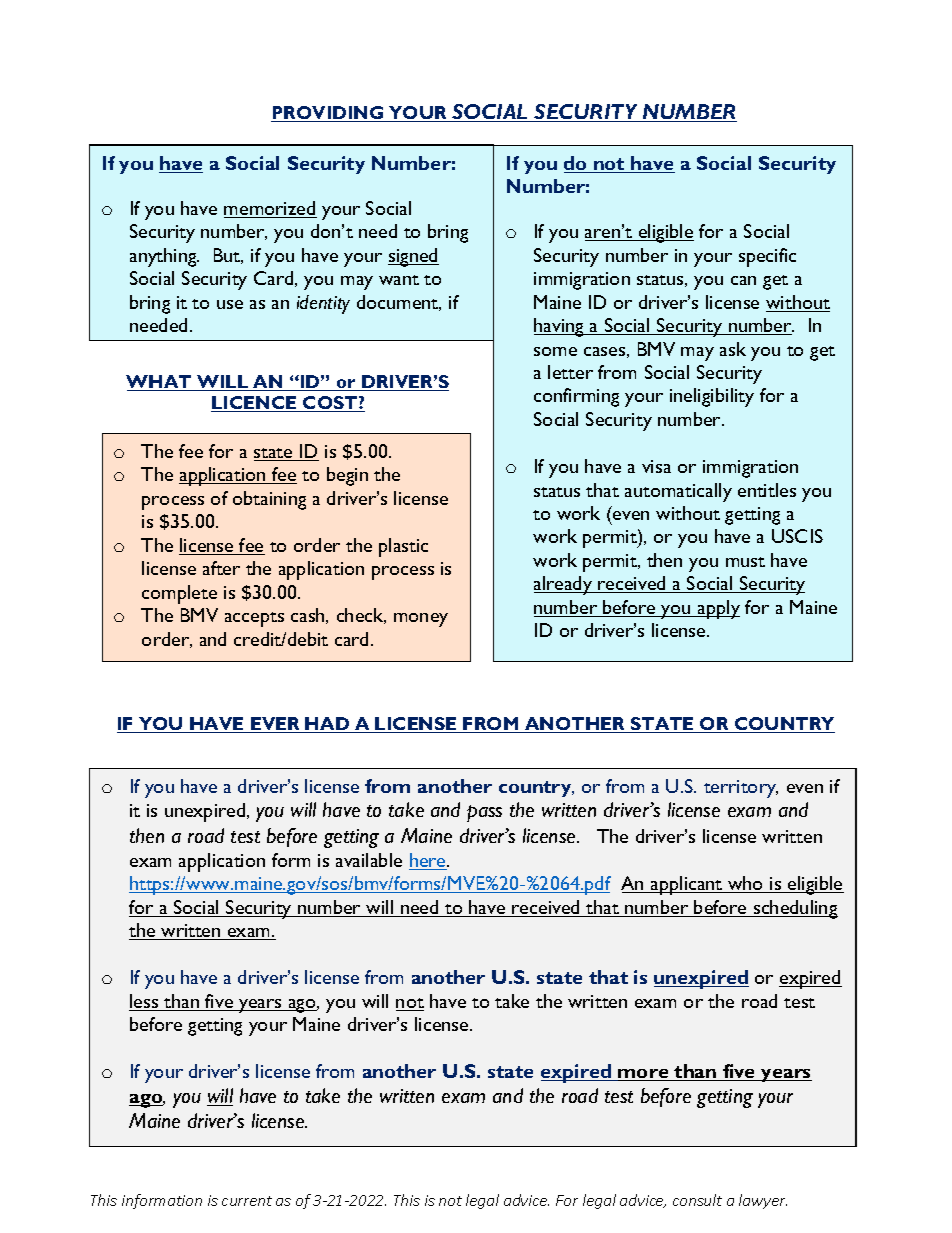 This screenshot has width=952, height=1233. I want to click on current, so click(247, 1201).
